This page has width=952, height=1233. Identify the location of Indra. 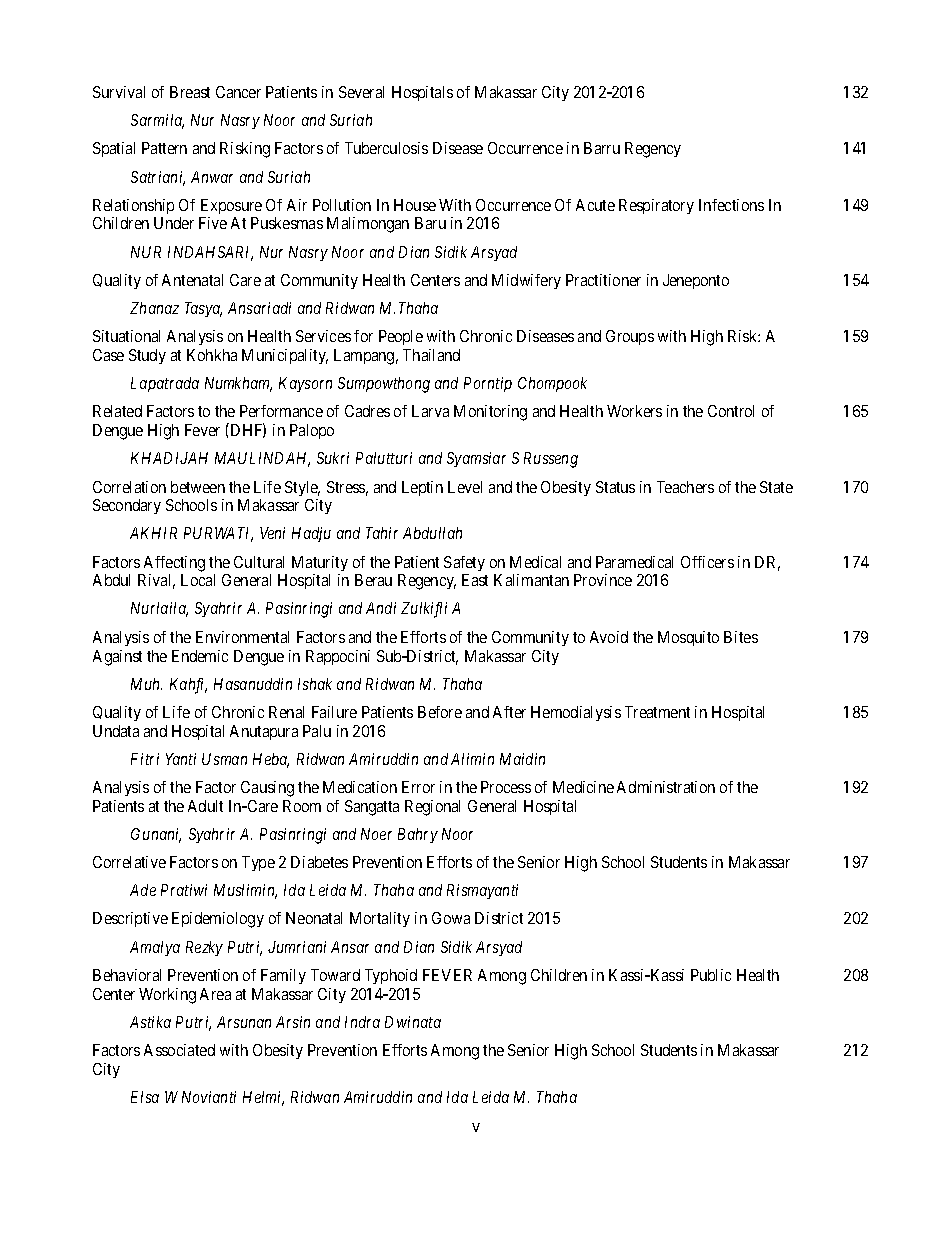
(362, 1022).
